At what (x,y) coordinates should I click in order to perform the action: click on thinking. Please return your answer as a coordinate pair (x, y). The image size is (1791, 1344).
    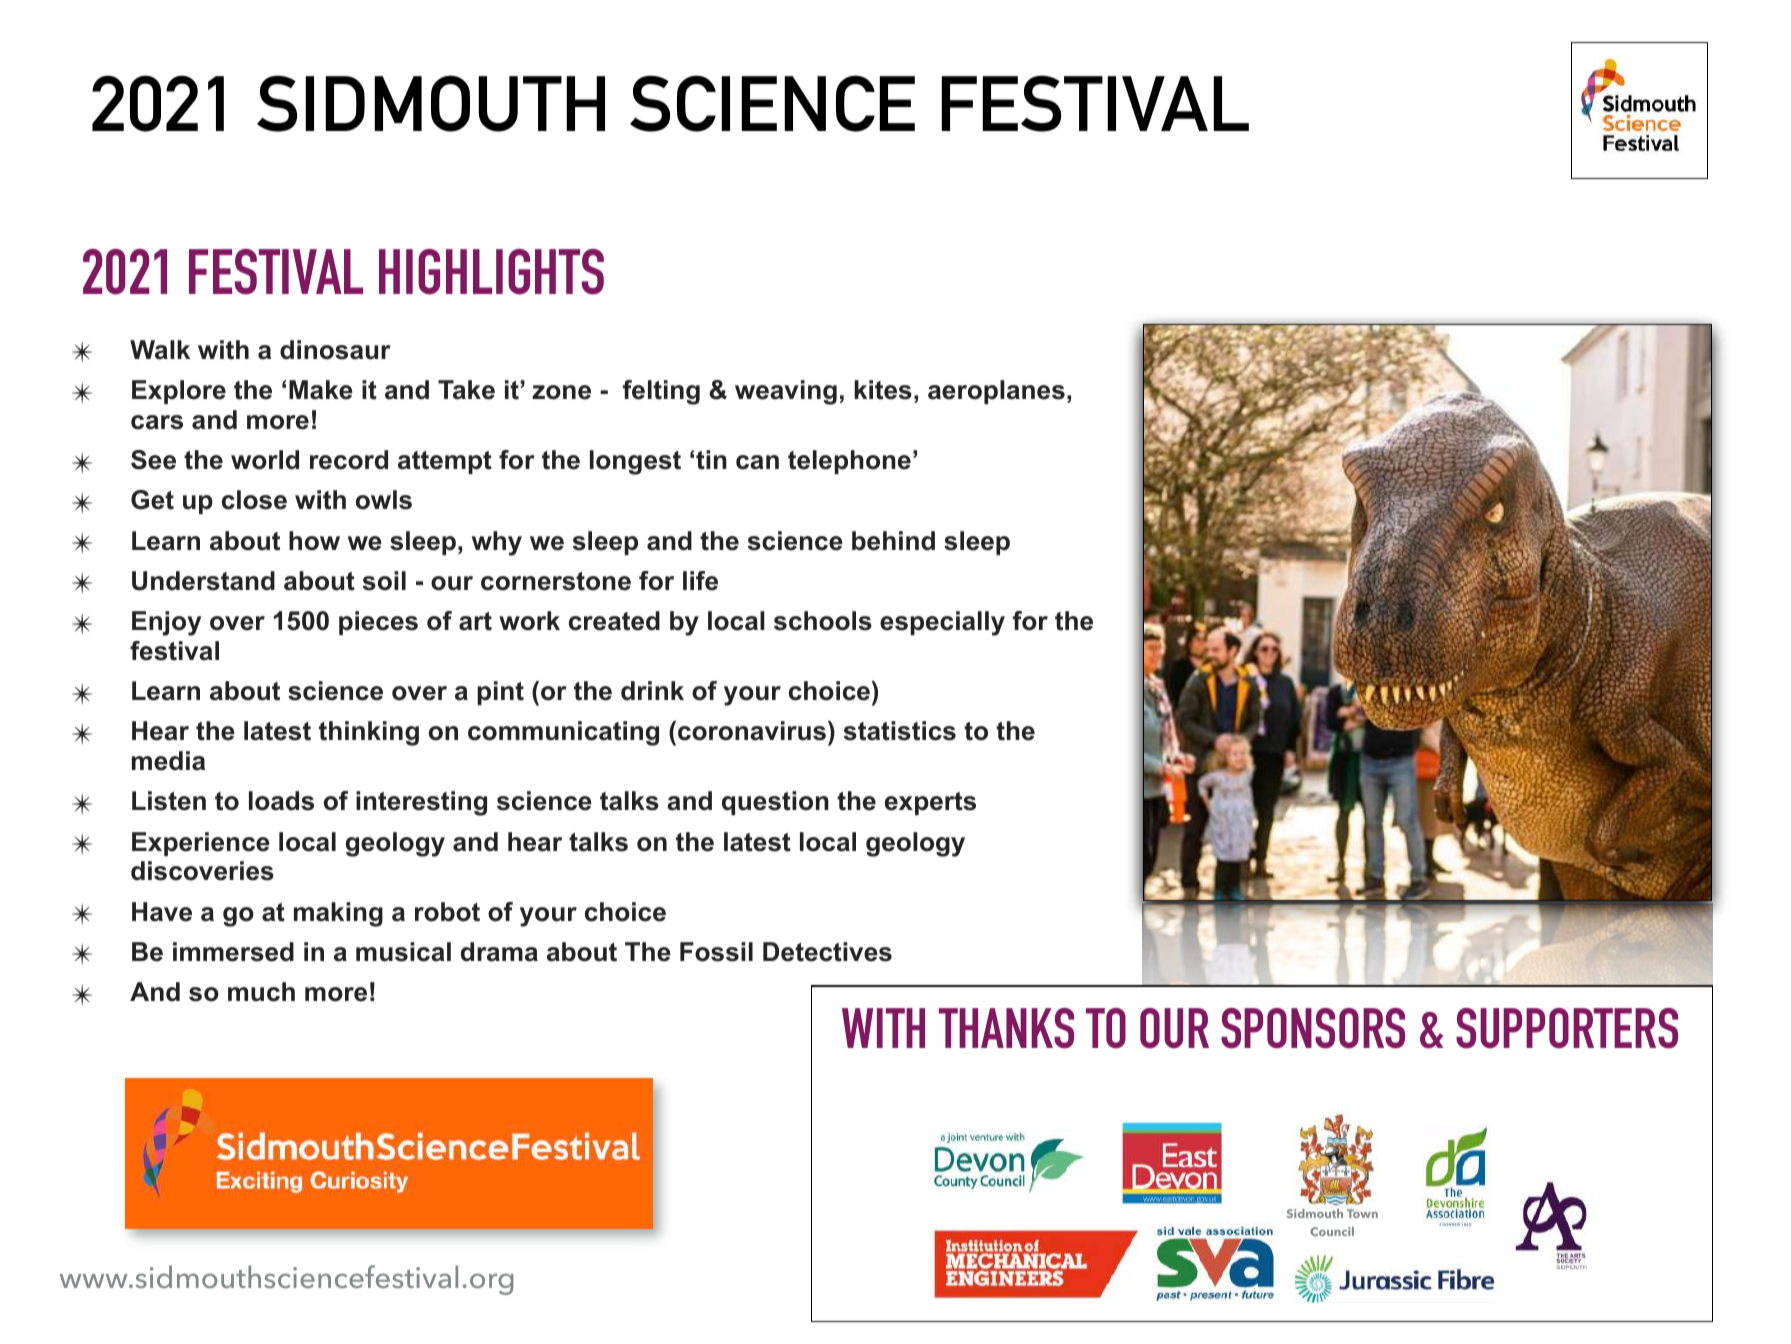
    Looking at the image, I should click on (369, 733).
